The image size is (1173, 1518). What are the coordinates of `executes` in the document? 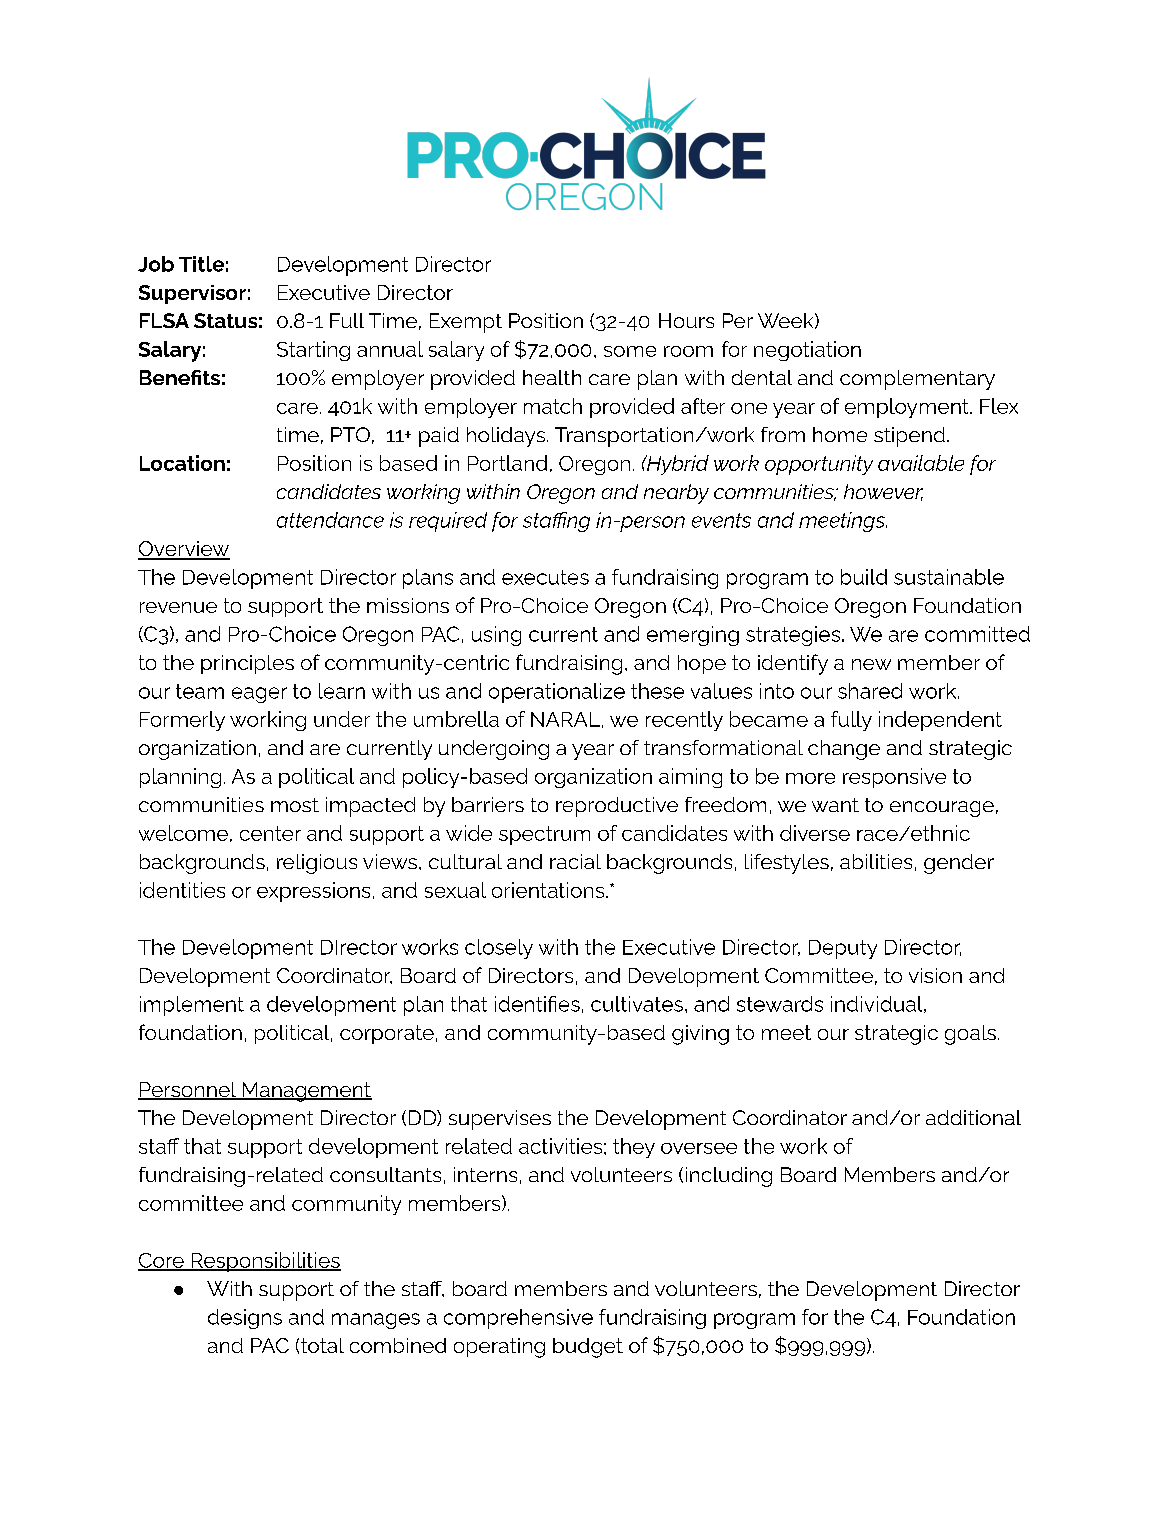 It's located at (545, 577).
